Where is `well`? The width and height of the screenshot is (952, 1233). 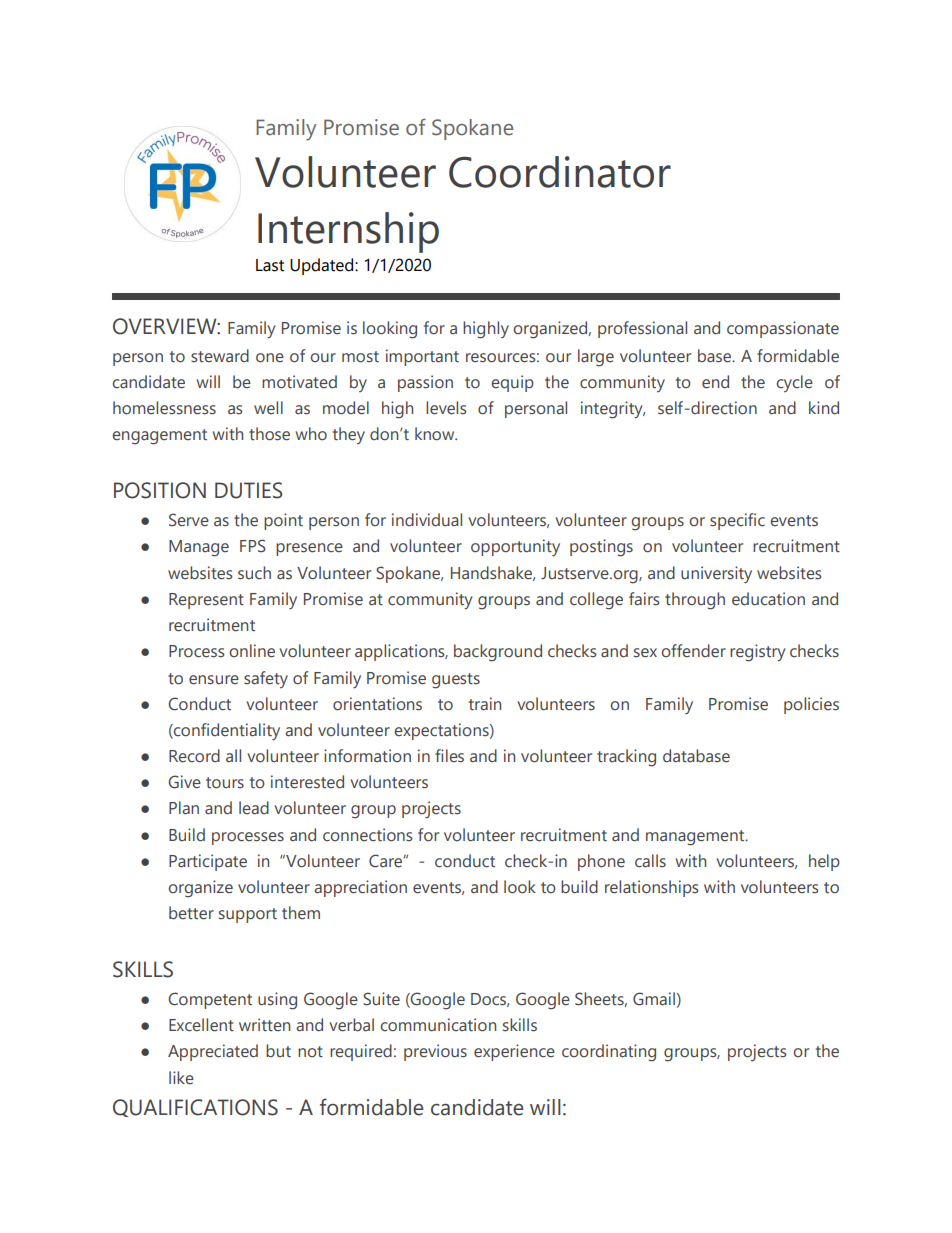
well is located at coordinates (268, 408).
